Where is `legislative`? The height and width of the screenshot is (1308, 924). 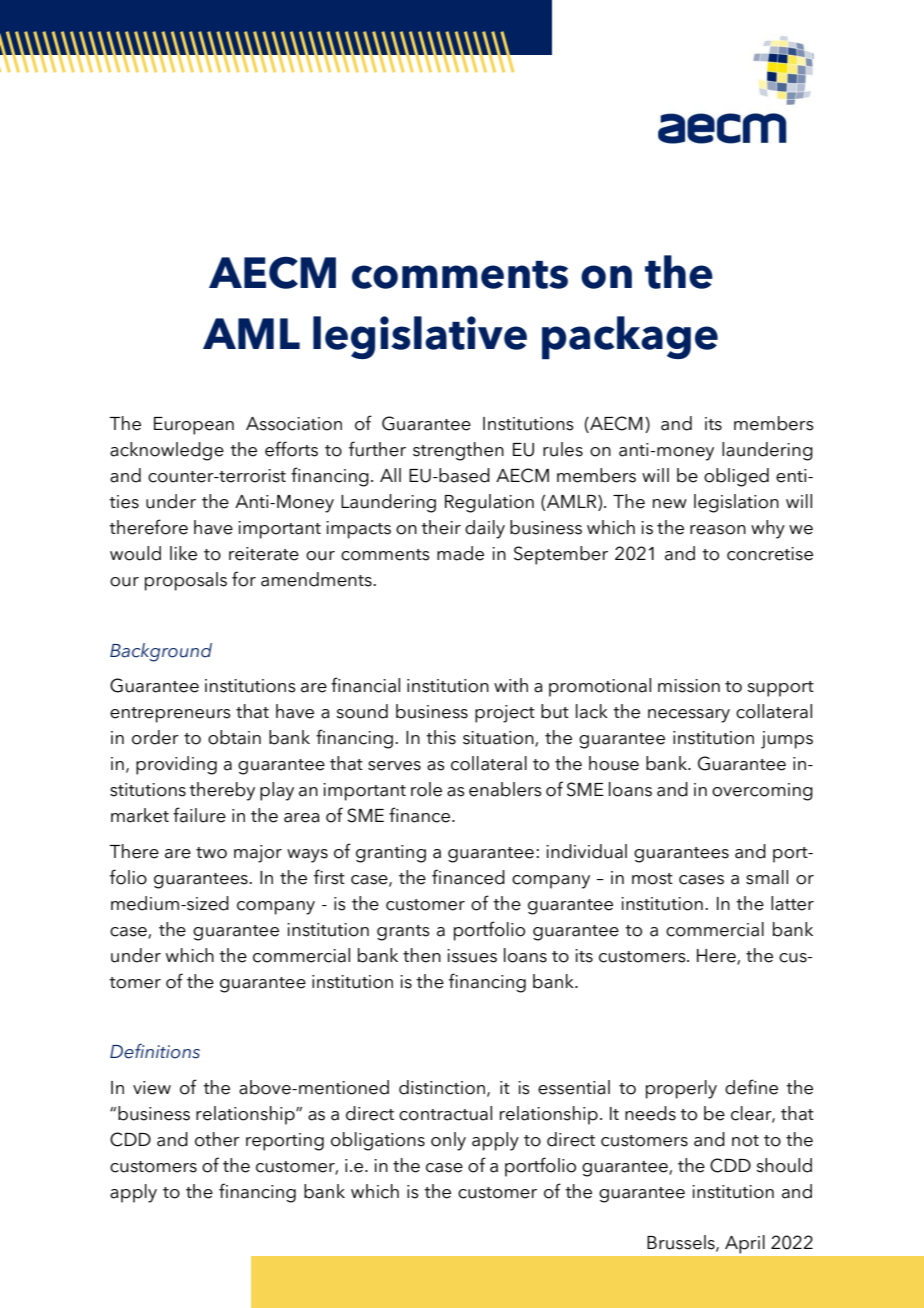 legislative is located at coordinates (420, 337).
